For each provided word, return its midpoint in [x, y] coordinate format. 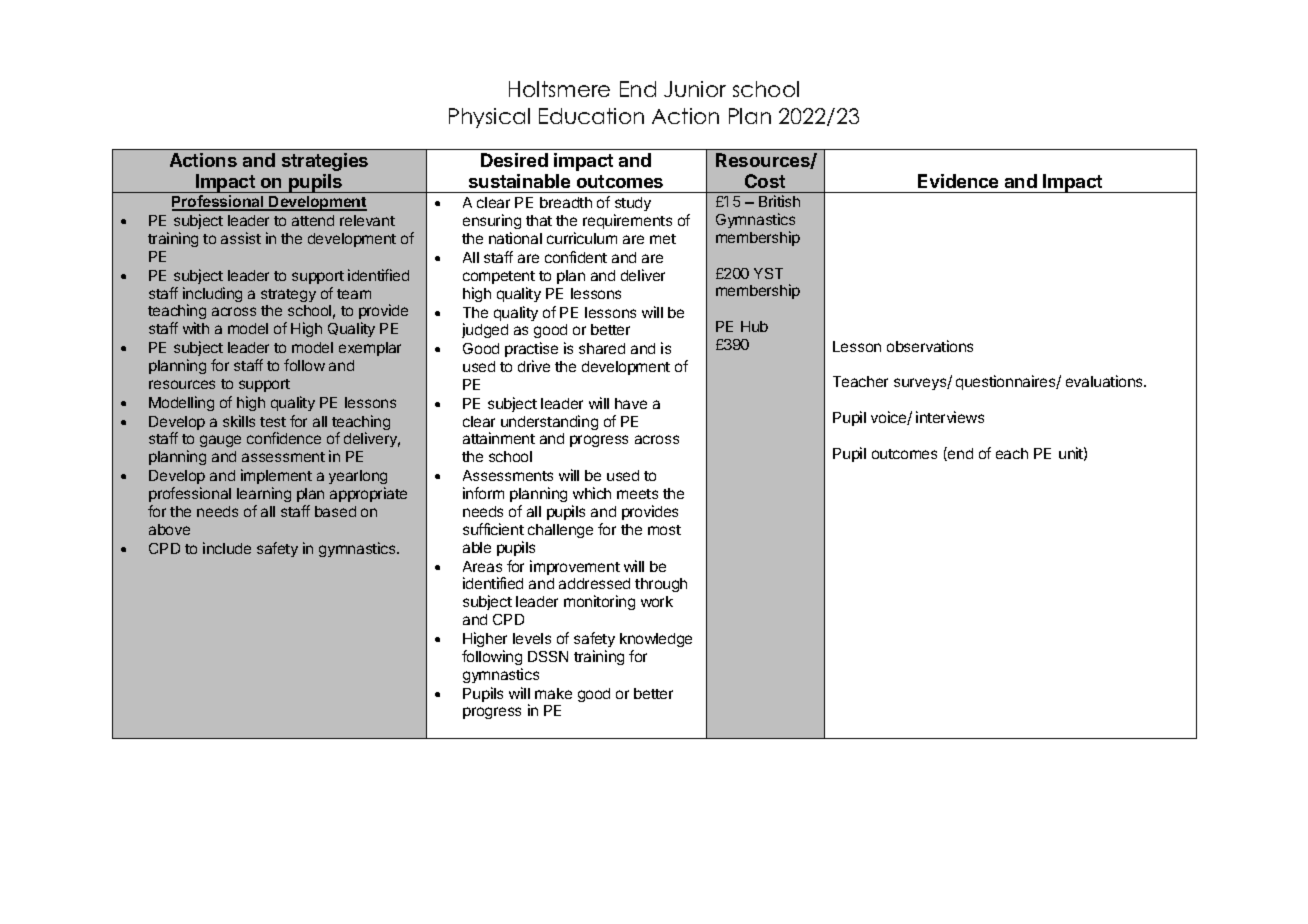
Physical [489, 118]
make [553, 693]
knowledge [656, 640]
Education [591, 116]
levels [532, 638]
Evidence [958, 181]
